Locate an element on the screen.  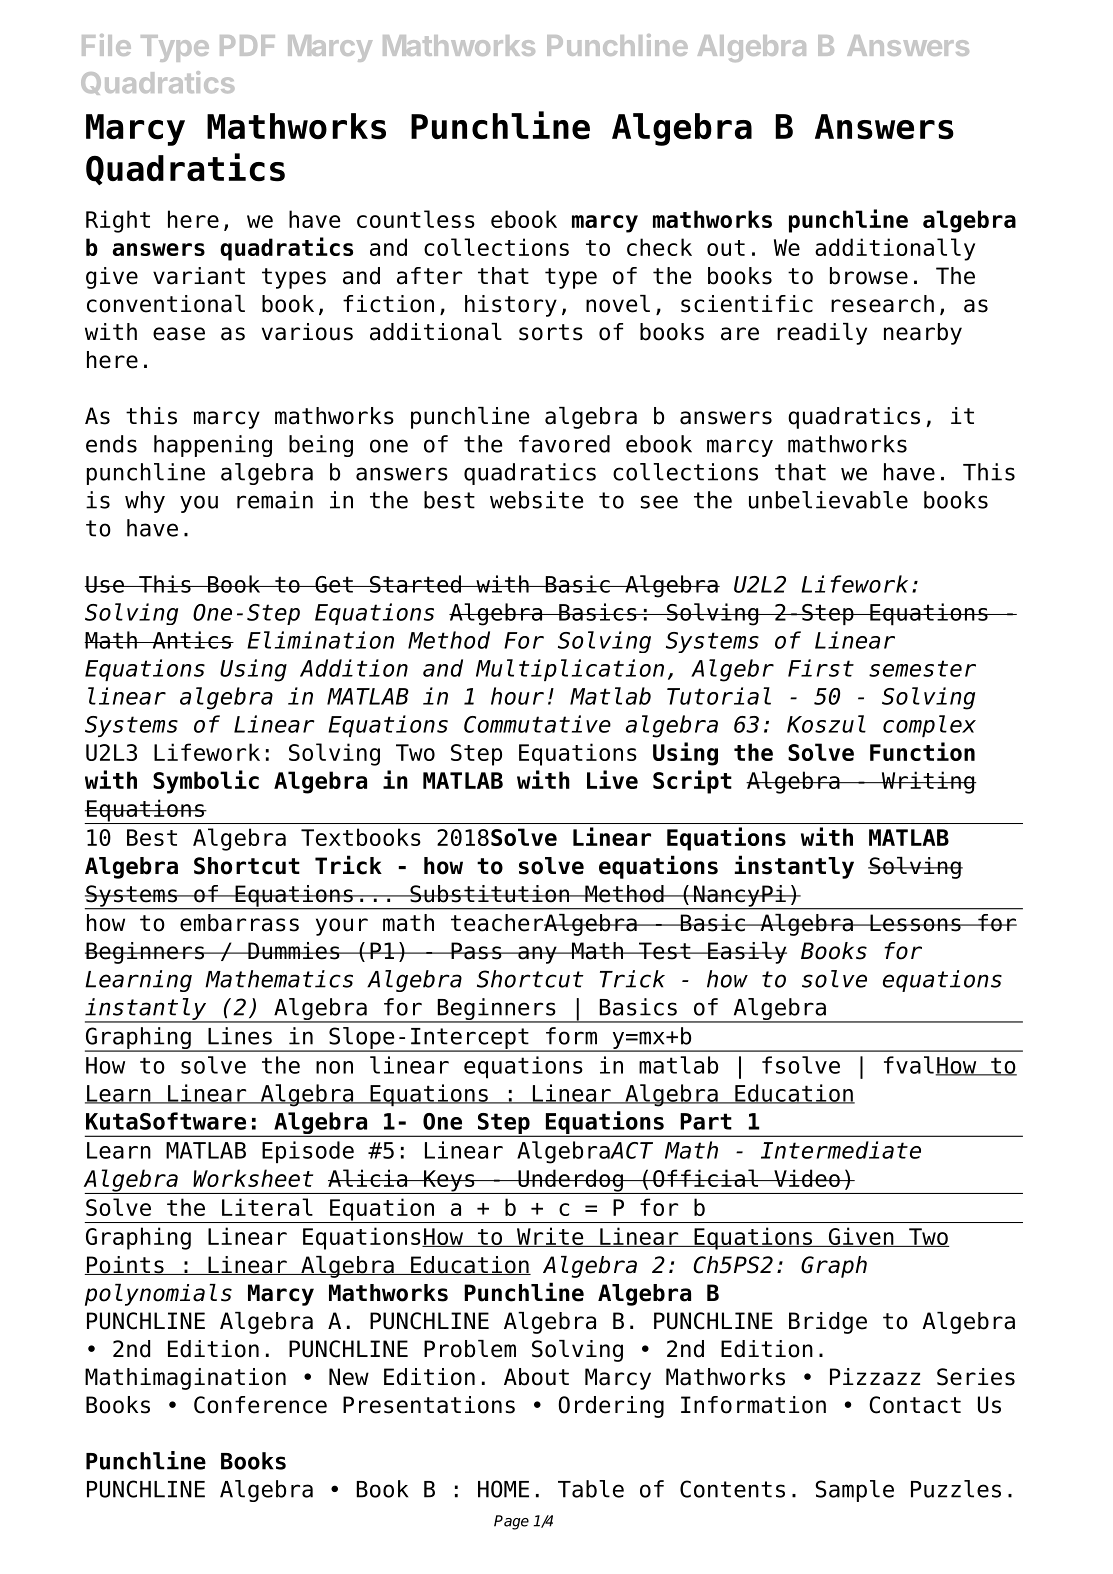
Commutative is located at coordinates (537, 724).
